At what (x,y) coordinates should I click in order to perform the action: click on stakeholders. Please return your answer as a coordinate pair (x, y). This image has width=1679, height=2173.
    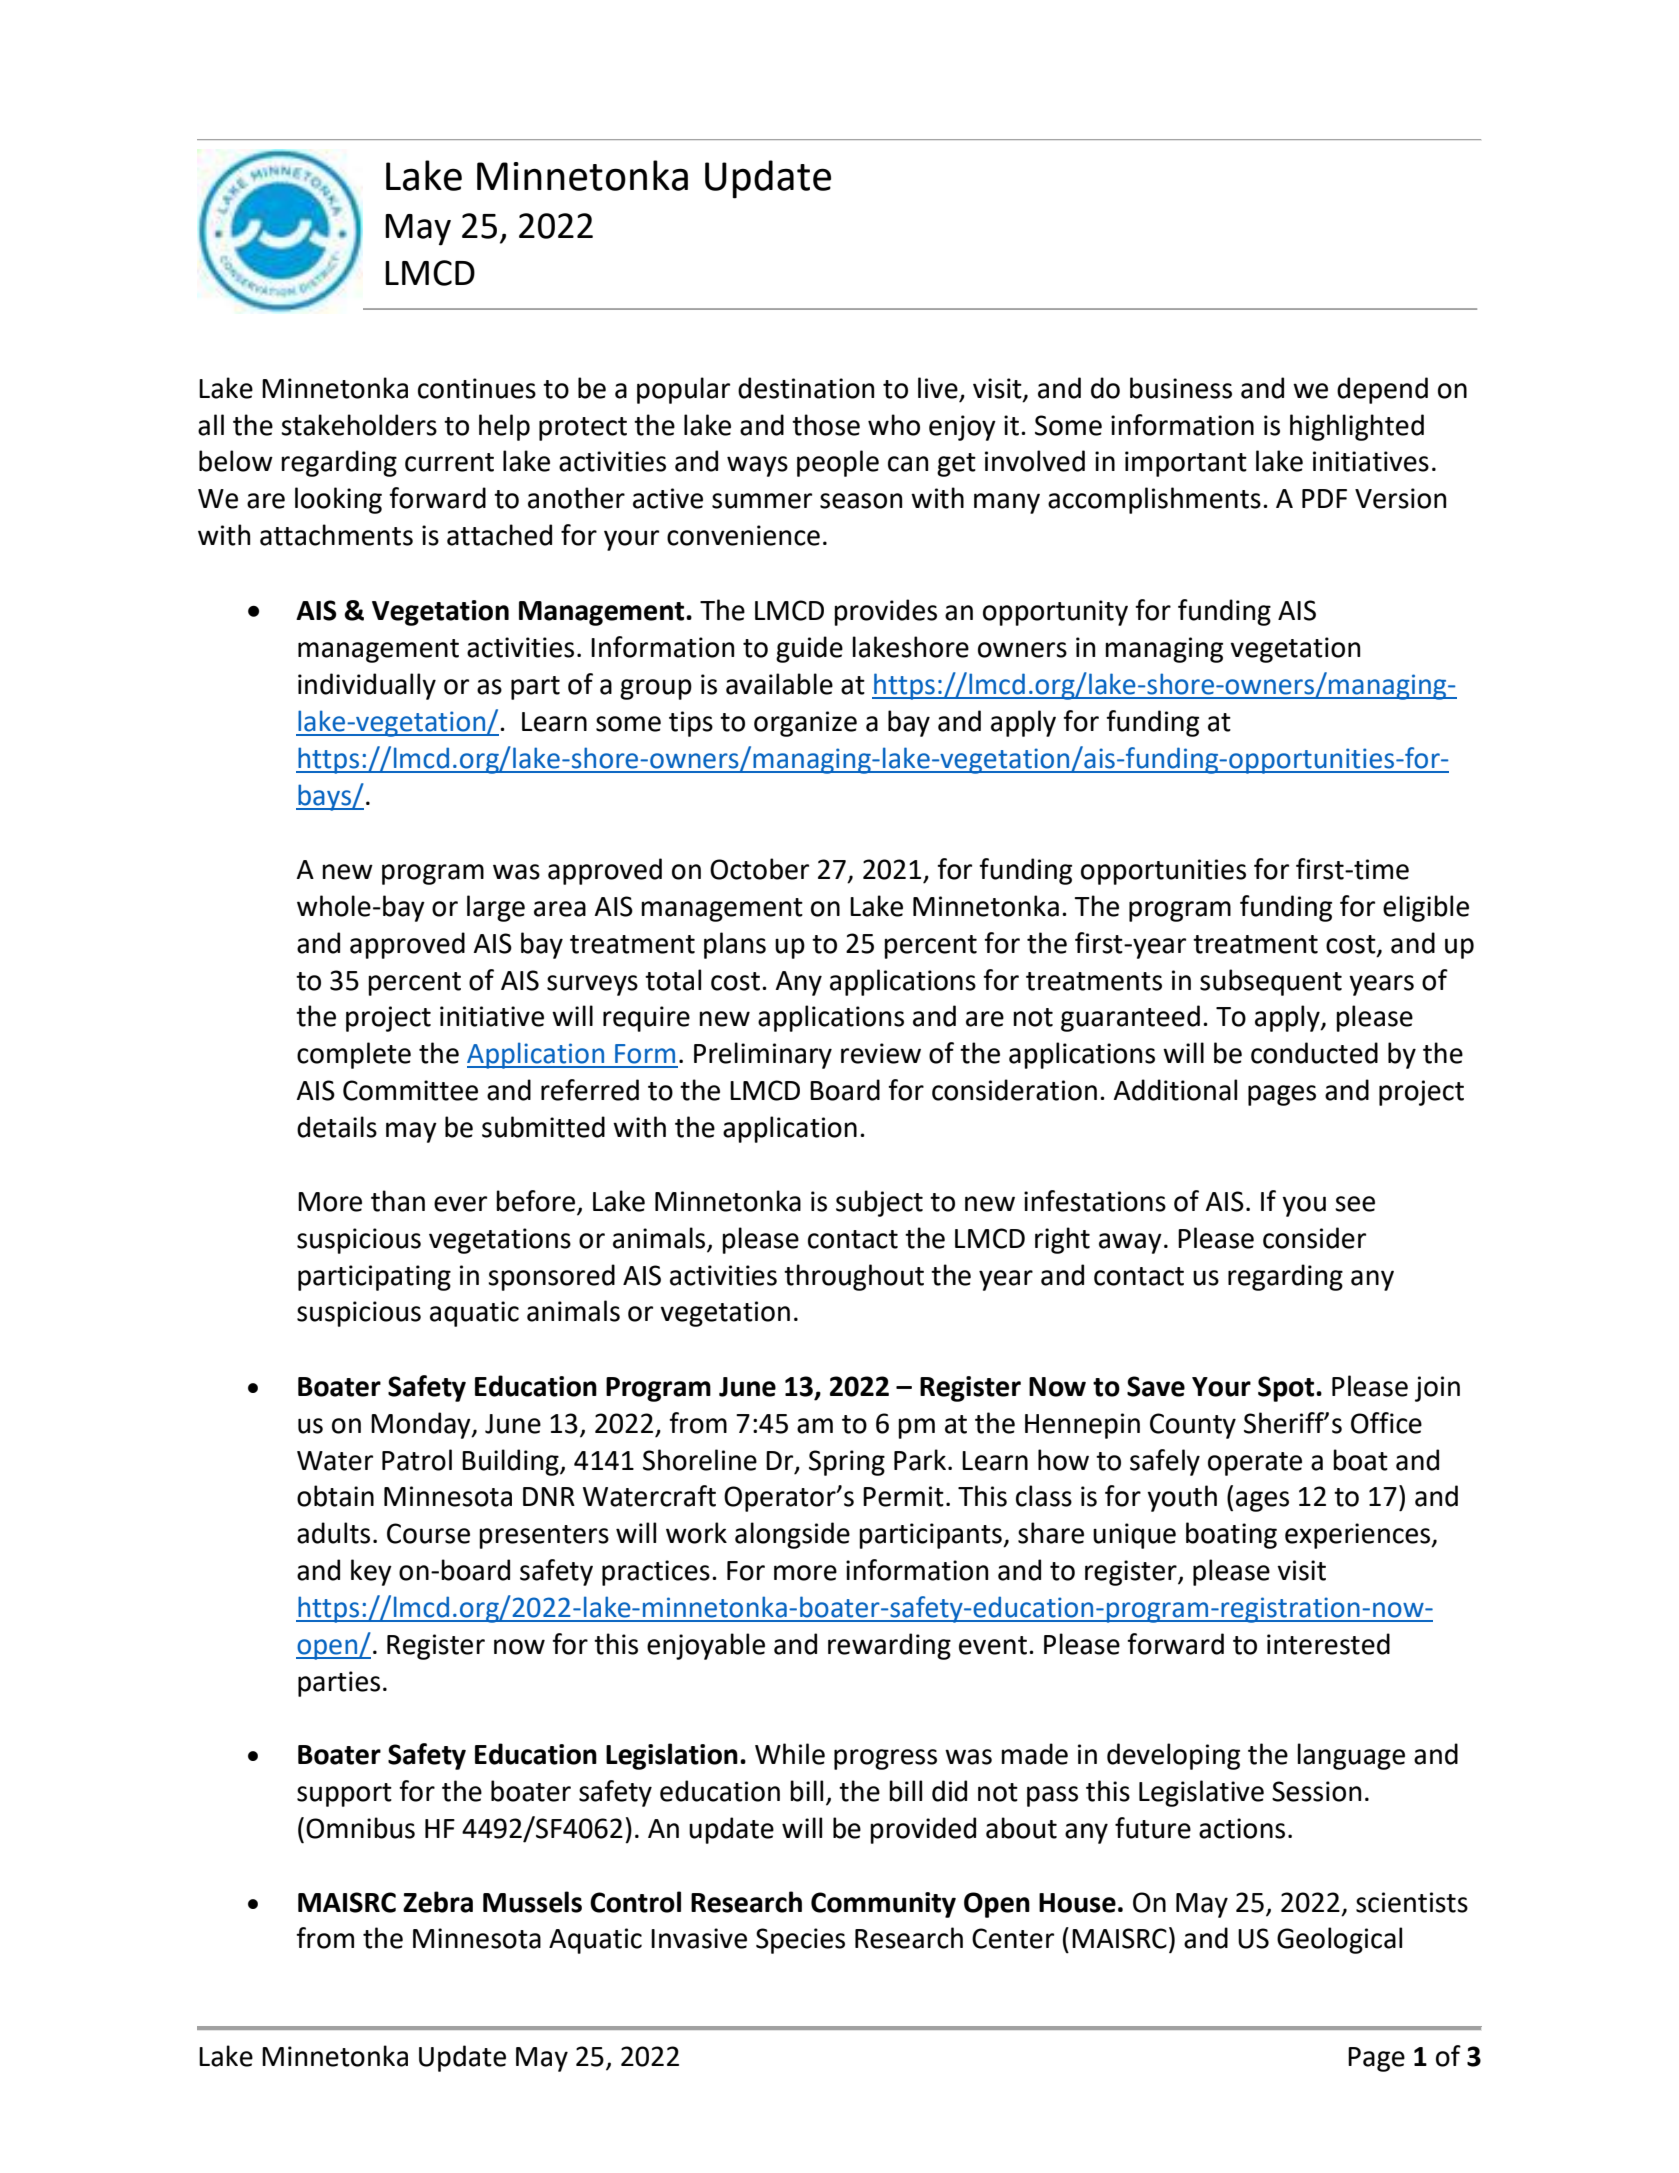
    Looking at the image, I should click on (359, 425).
